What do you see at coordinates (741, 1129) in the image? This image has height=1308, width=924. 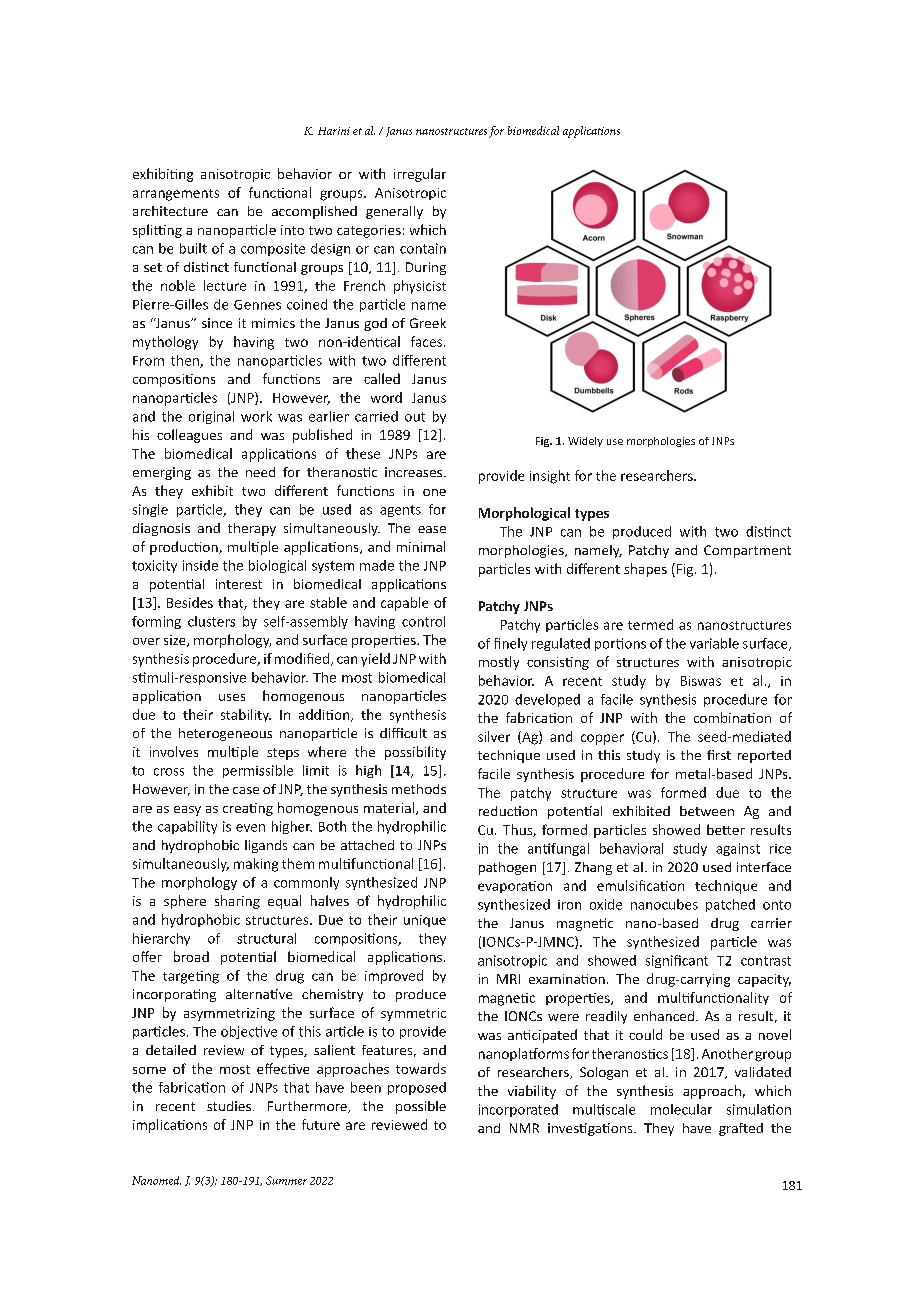 I see `grafted` at bounding box center [741, 1129].
